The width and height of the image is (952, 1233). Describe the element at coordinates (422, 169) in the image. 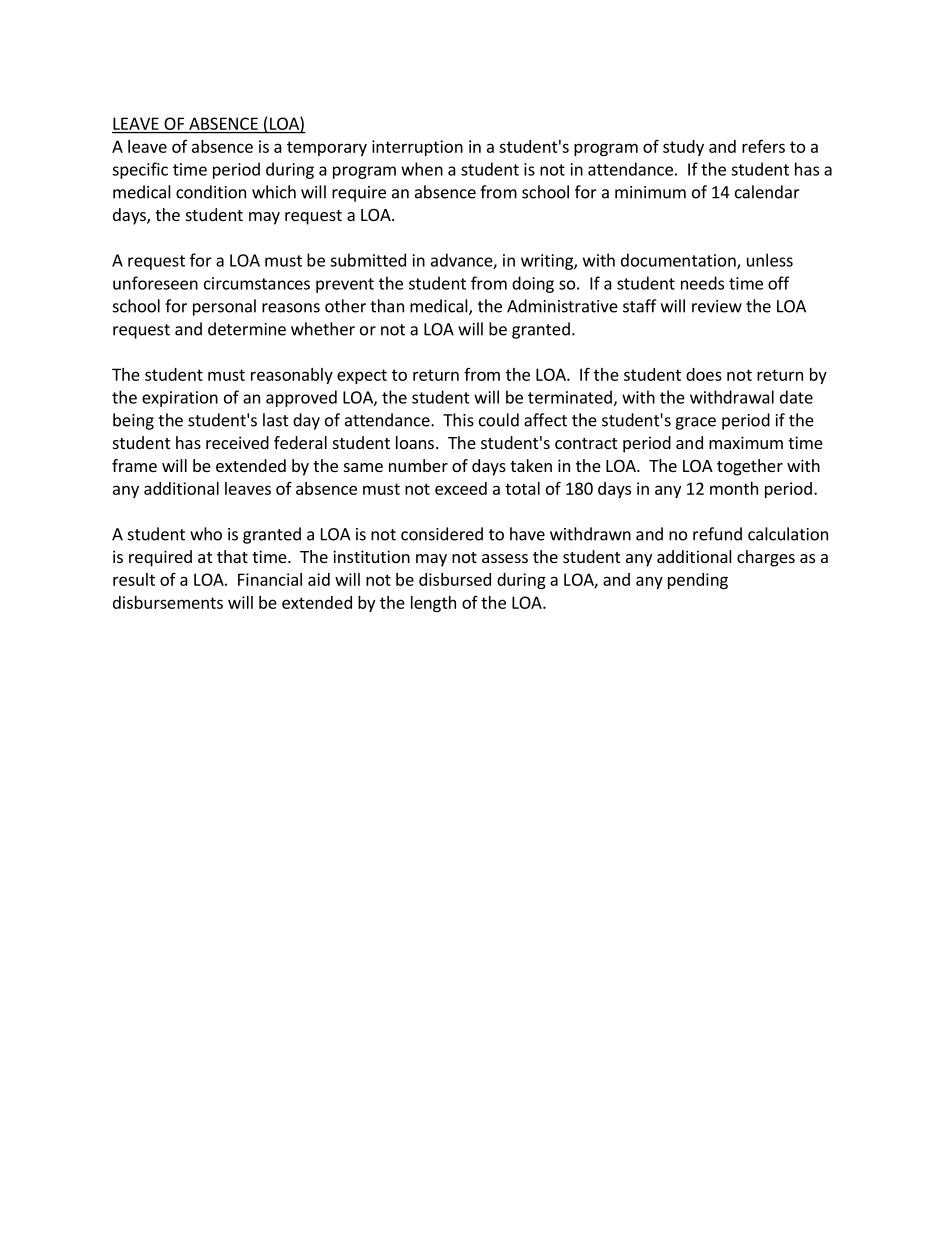

I see `when` at that location.
